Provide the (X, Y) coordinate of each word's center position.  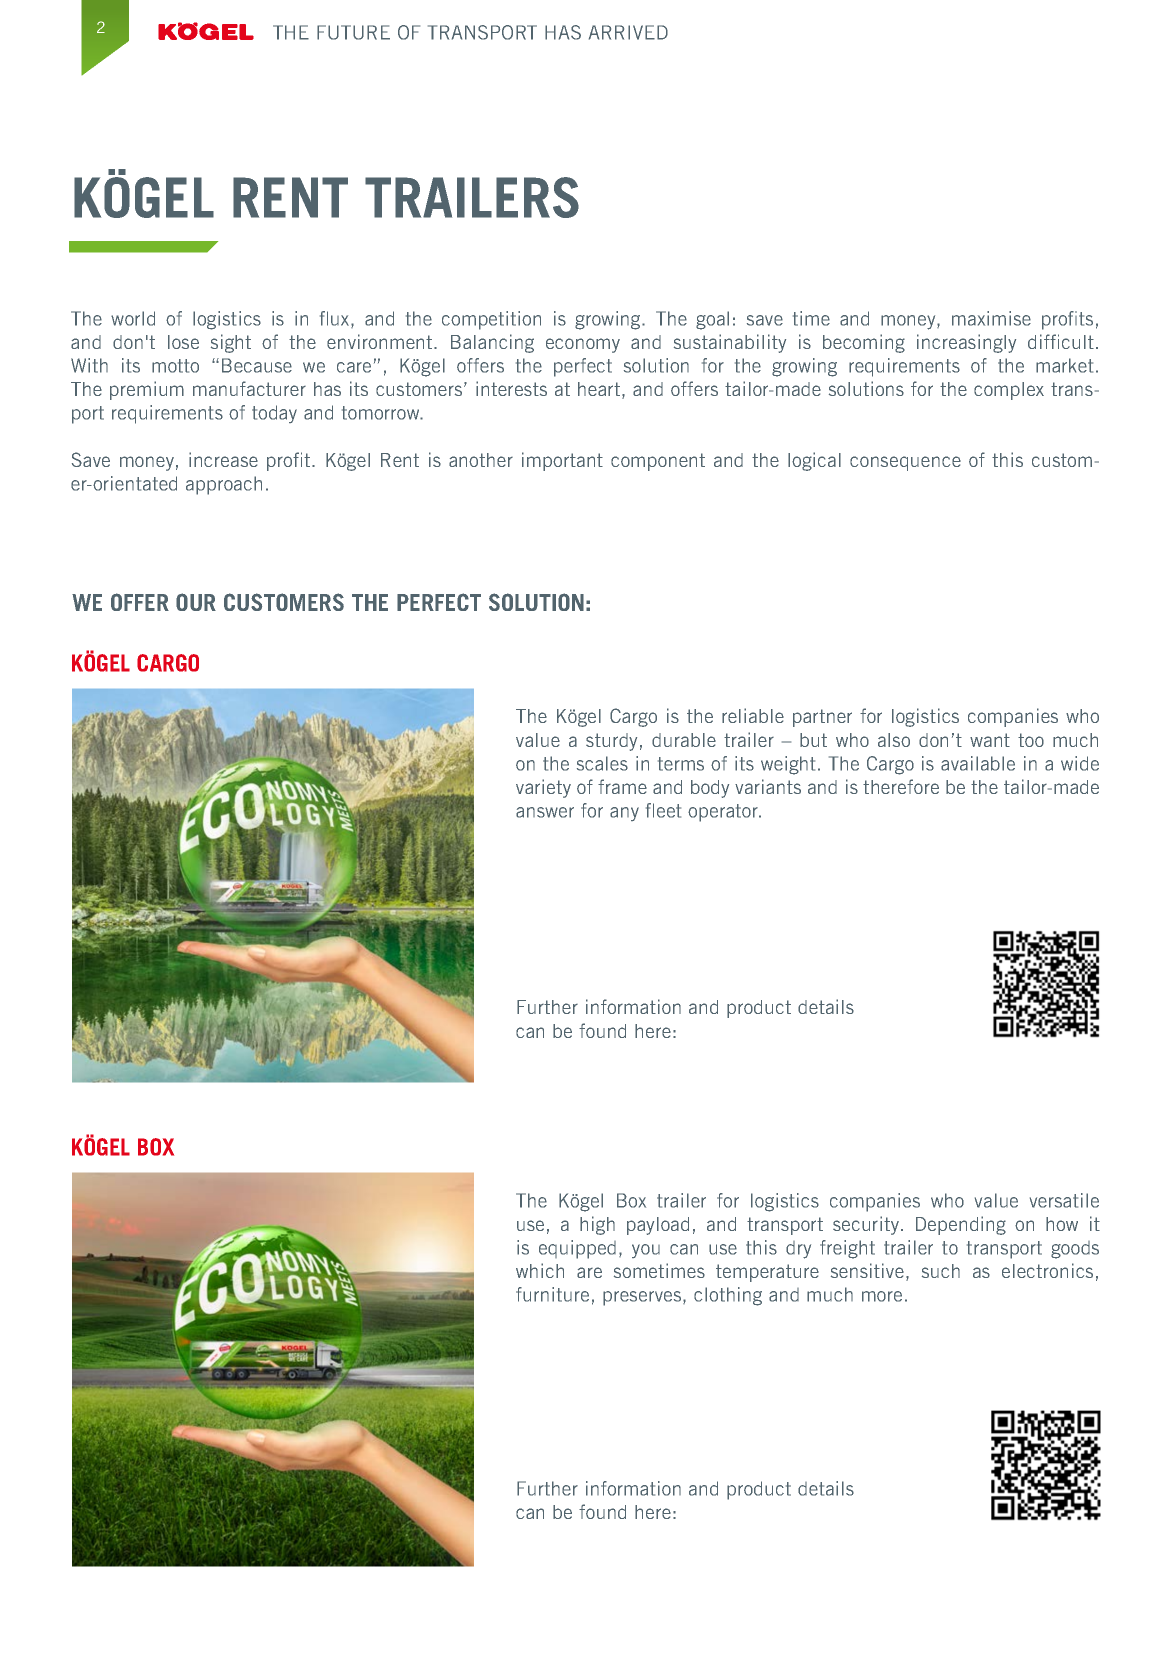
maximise (991, 318)
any (624, 814)
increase (223, 459)
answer (545, 812)
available (978, 763)
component (658, 462)
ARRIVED (628, 32)
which (540, 1270)
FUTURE (353, 32)
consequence (905, 463)
